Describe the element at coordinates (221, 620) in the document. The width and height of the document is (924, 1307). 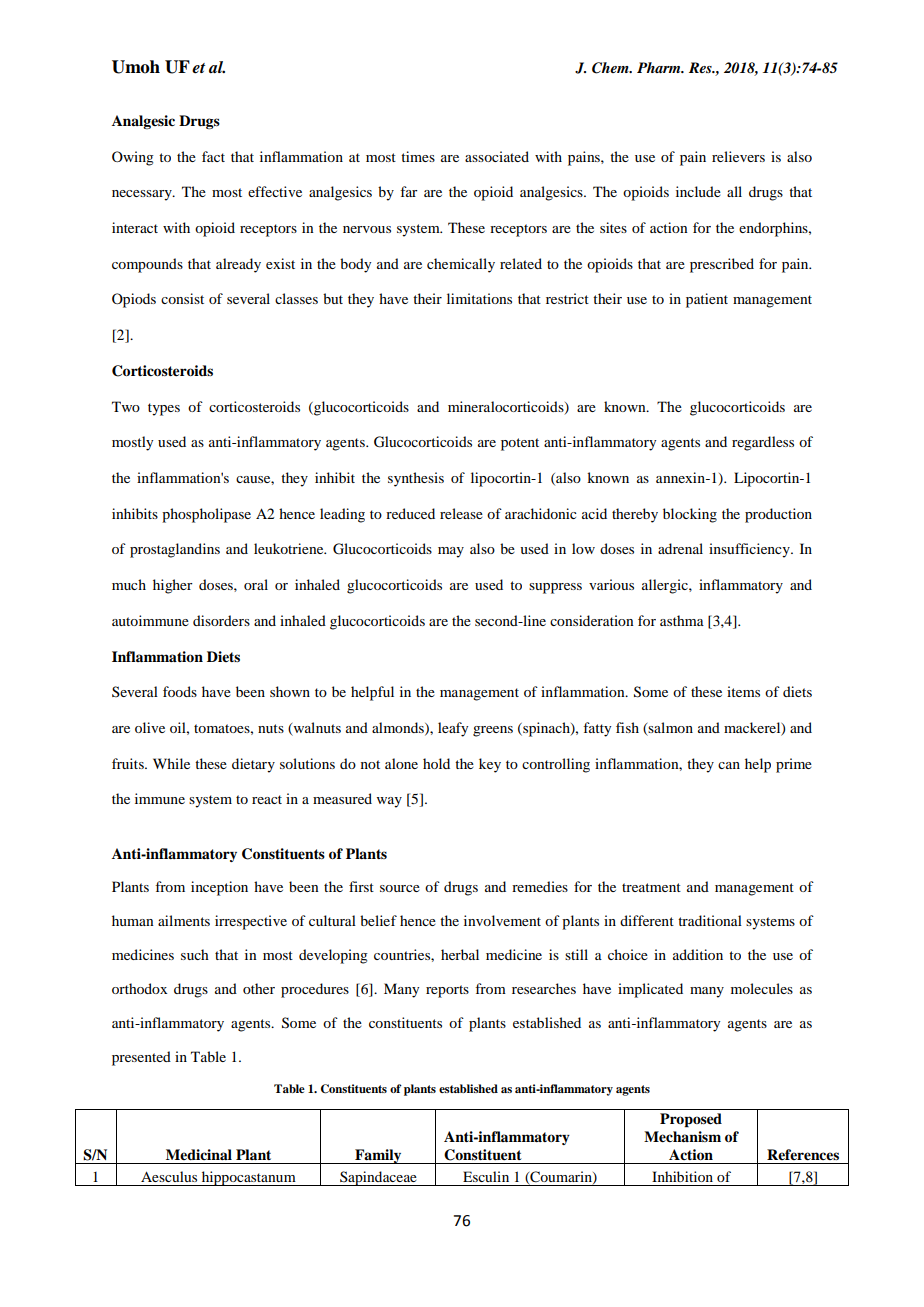
I see `disorders` at that location.
